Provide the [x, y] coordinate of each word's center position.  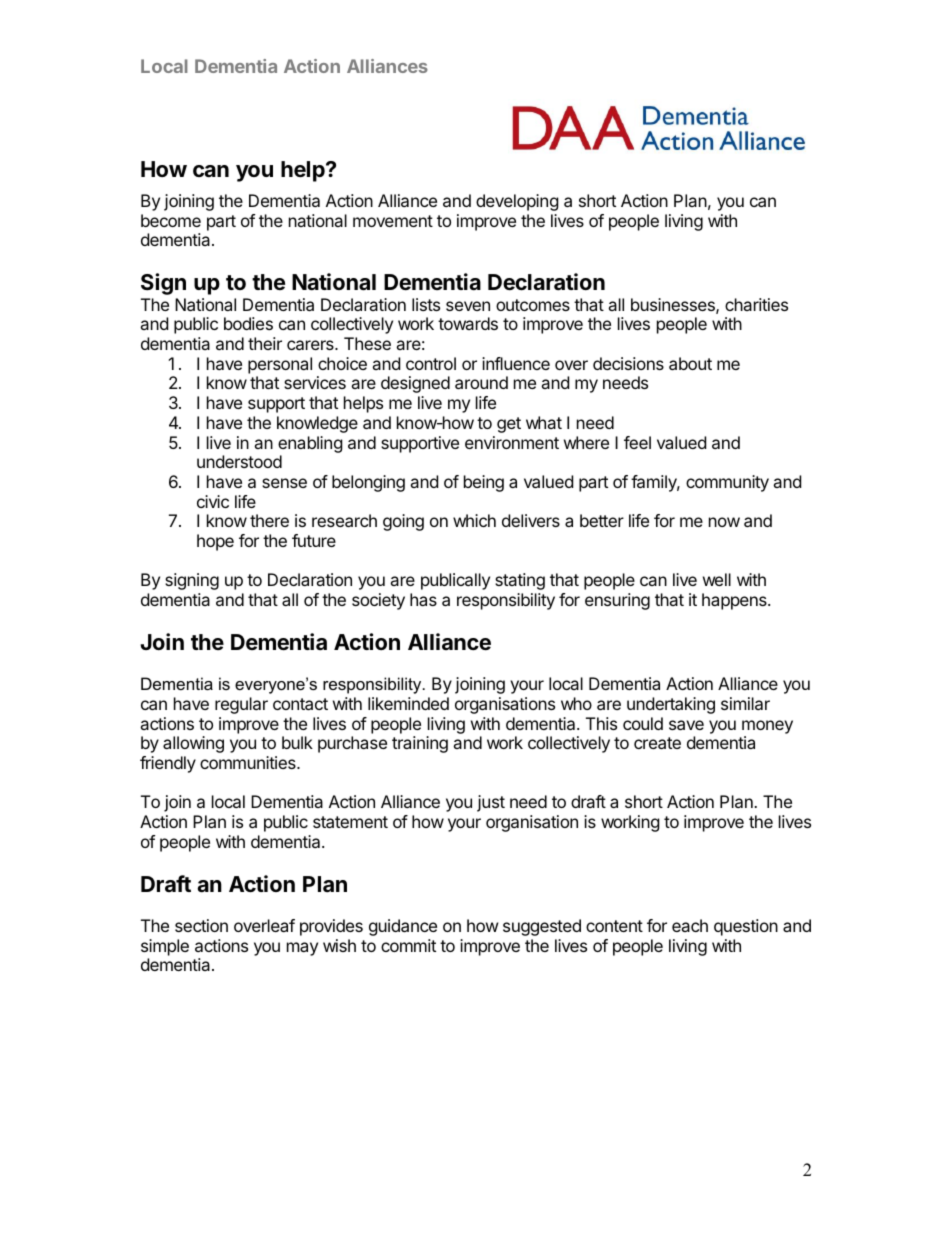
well [717, 579]
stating [520, 581]
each [690, 925]
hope [215, 542]
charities [756, 304]
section [201, 925]
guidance [403, 927]
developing [517, 202]
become [171, 220]
